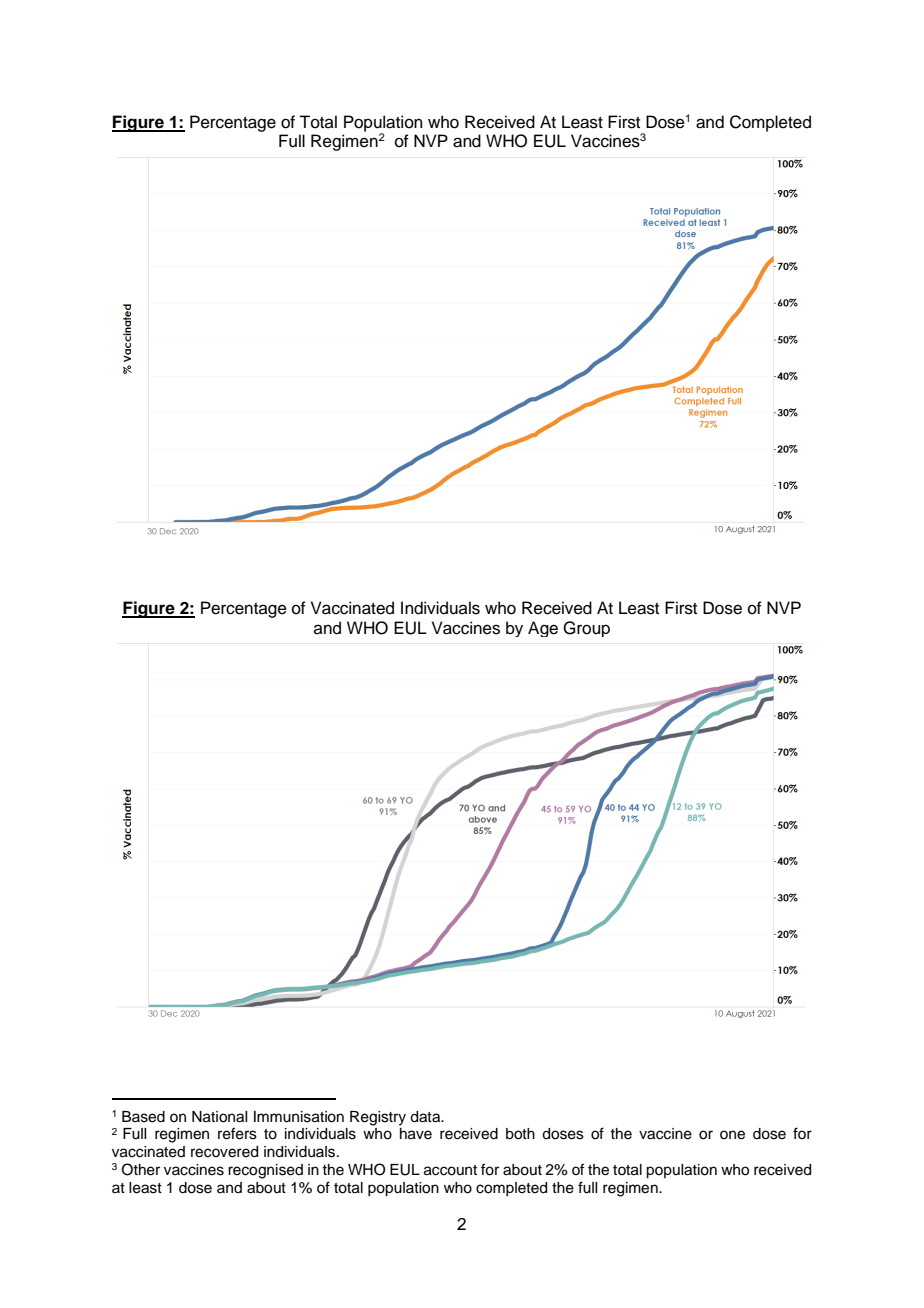 This page has width=924, height=1308. I want to click on account, so click(450, 1170).
